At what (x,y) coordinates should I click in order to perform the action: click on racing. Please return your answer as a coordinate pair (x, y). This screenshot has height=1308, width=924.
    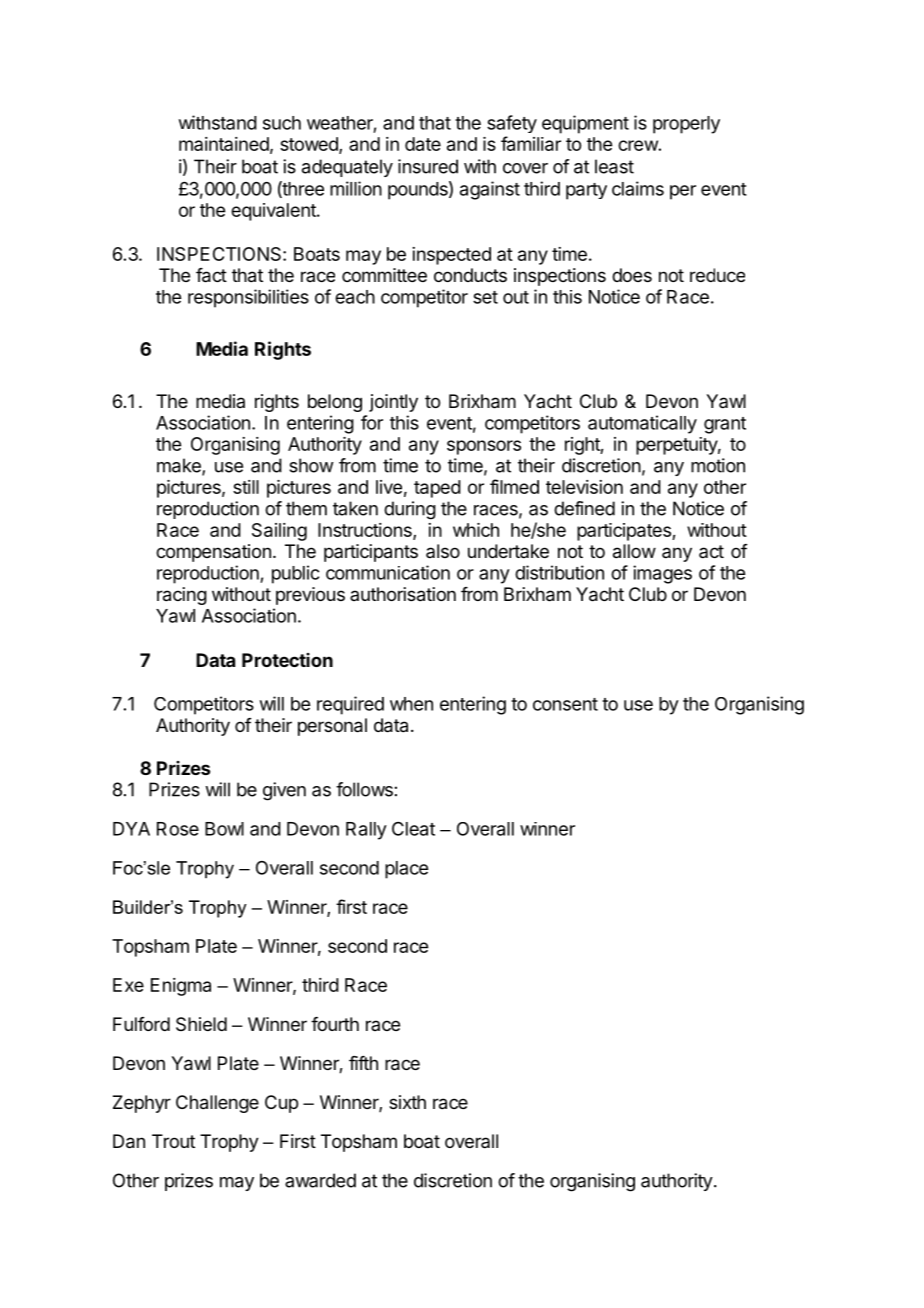
    Looking at the image, I should click on (182, 596).
